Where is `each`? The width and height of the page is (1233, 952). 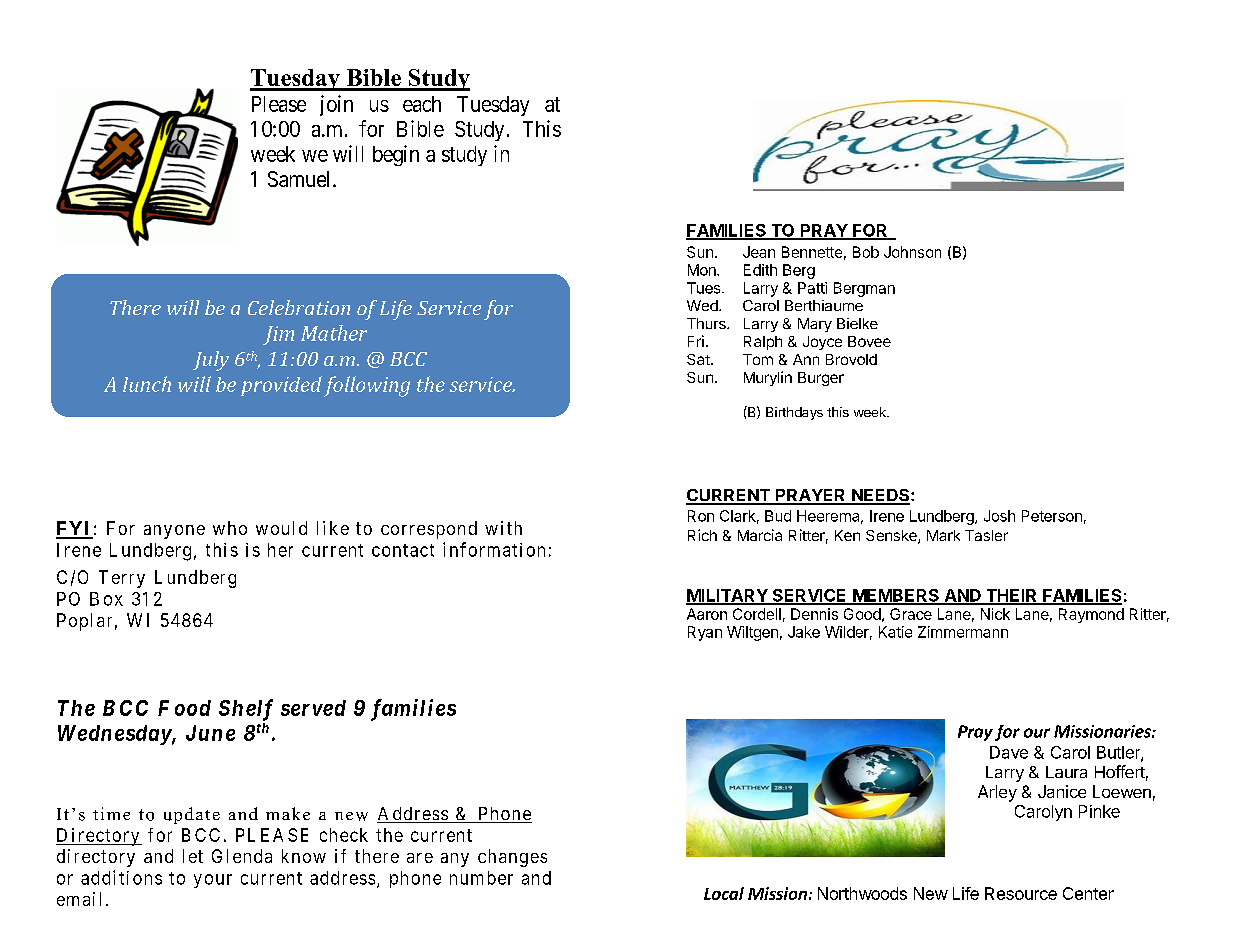 each is located at coordinates (422, 104).
